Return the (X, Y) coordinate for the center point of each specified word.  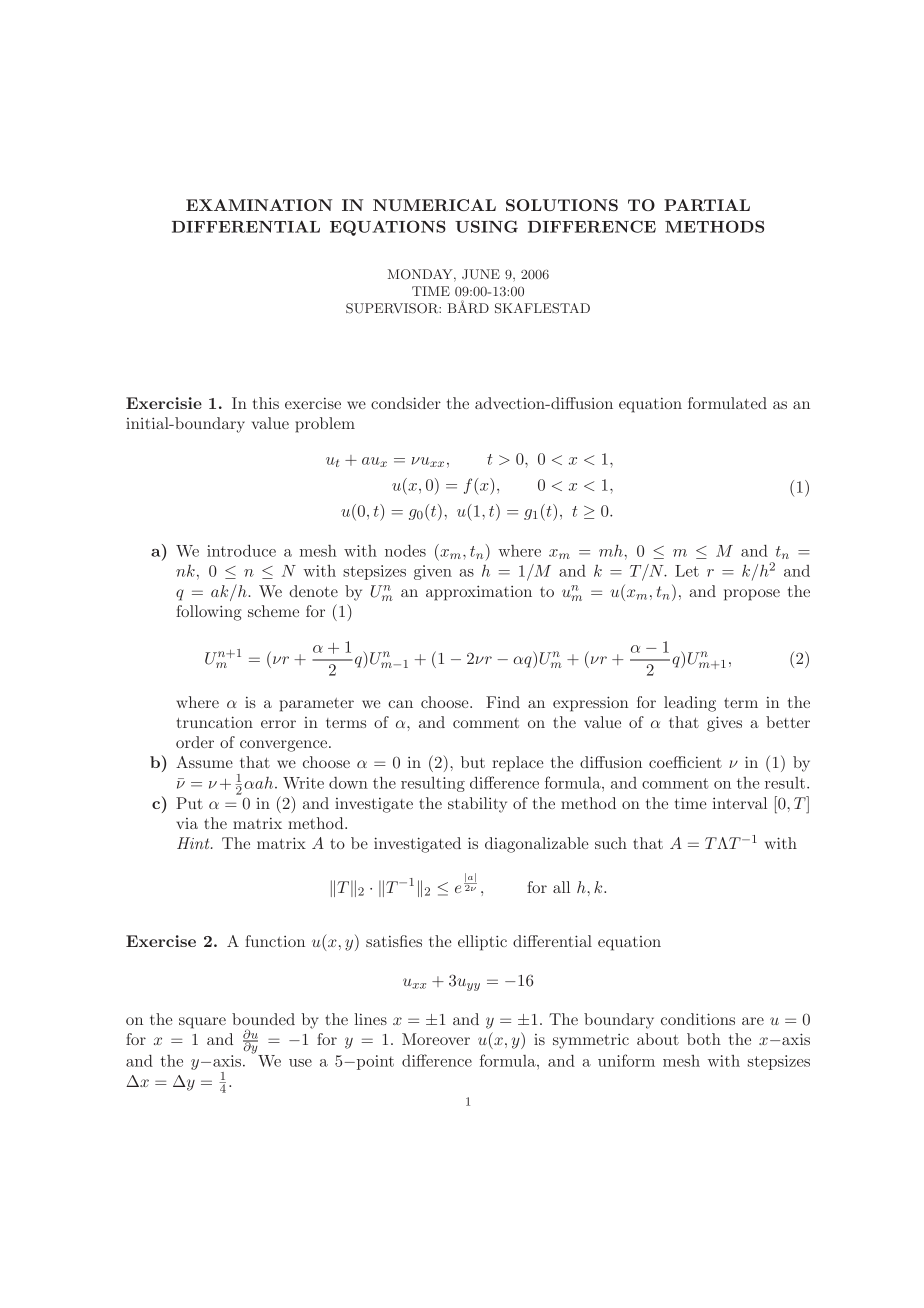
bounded (263, 1019)
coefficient (685, 762)
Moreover (436, 1039)
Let (687, 571)
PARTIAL (707, 205)
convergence (285, 746)
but (473, 762)
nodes (405, 551)
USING (486, 226)
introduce (241, 551)
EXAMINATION (259, 205)
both (704, 1039)
